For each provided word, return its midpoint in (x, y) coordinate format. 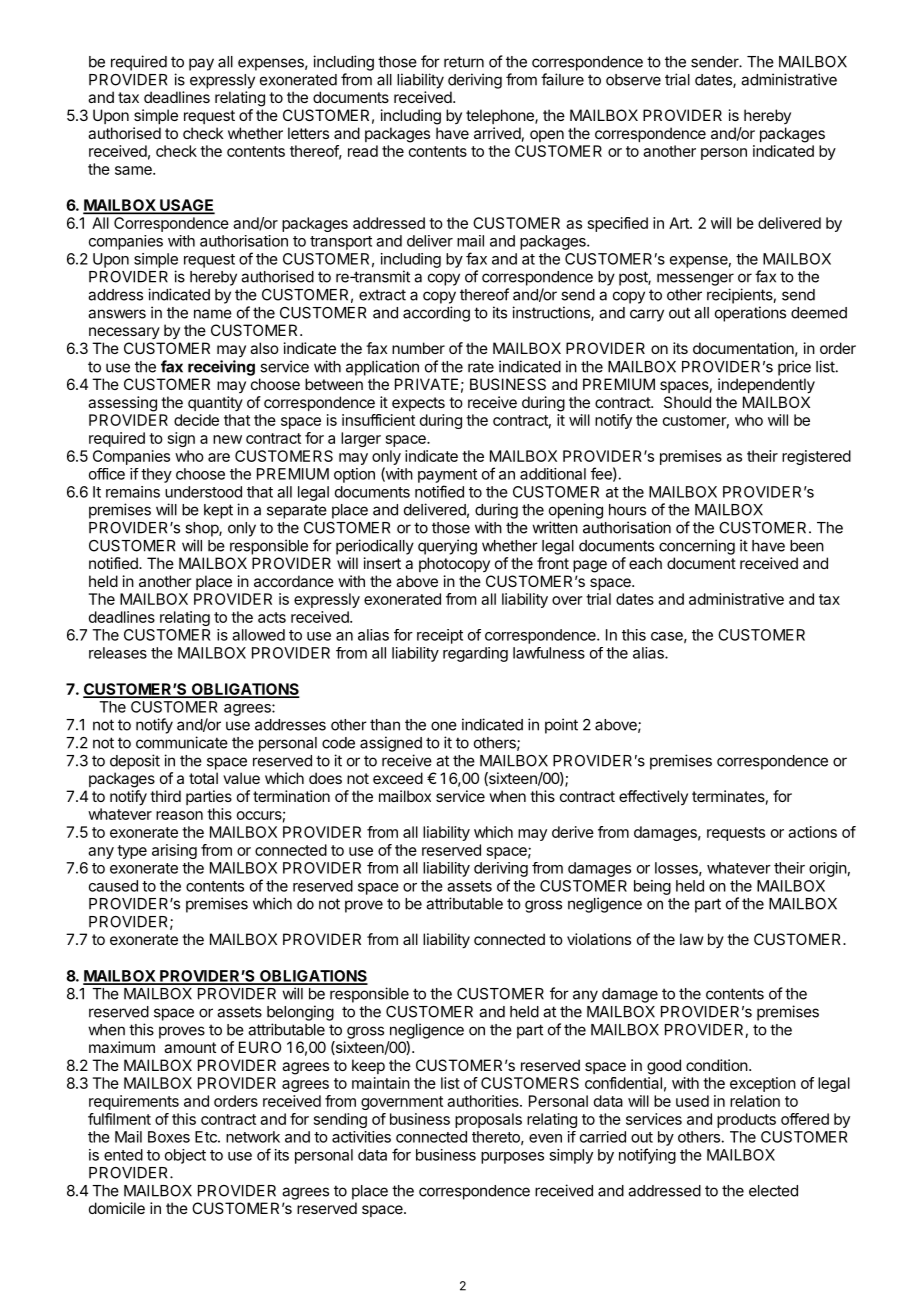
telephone (501, 116)
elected (773, 1191)
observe (633, 80)
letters (308, 133)
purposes (512, 1158)
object (185, 1156)
